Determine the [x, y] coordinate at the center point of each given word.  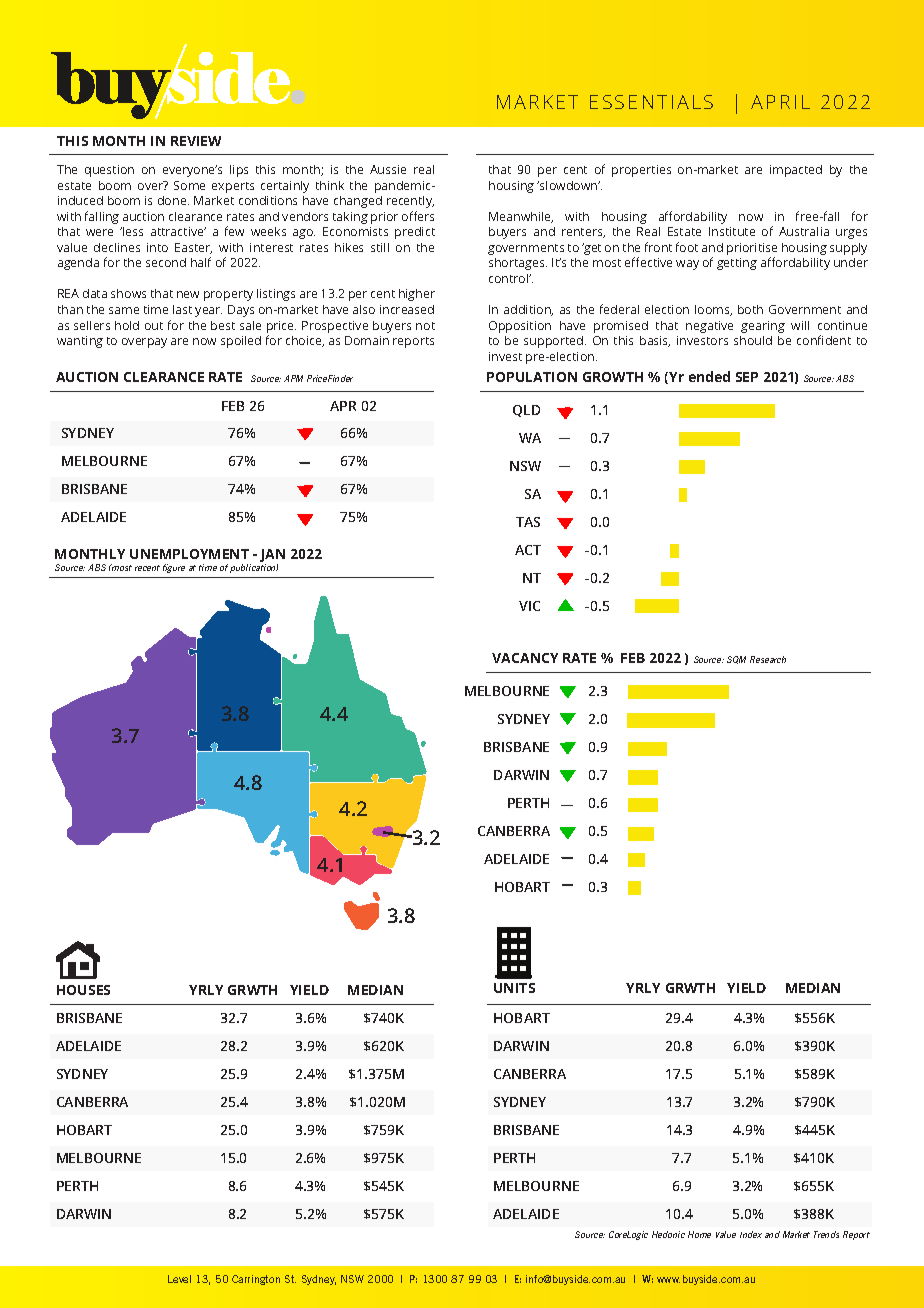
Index [751, 1234]
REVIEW [196, 141]
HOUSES [83, 990]
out [154, 326]
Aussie [388, 169]
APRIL [780, 102]
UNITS [514, 988]
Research [768, 659]
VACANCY [525, 658]
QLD [526, 411]
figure [174, 568]
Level [179, 1279]
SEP [747, 377]
